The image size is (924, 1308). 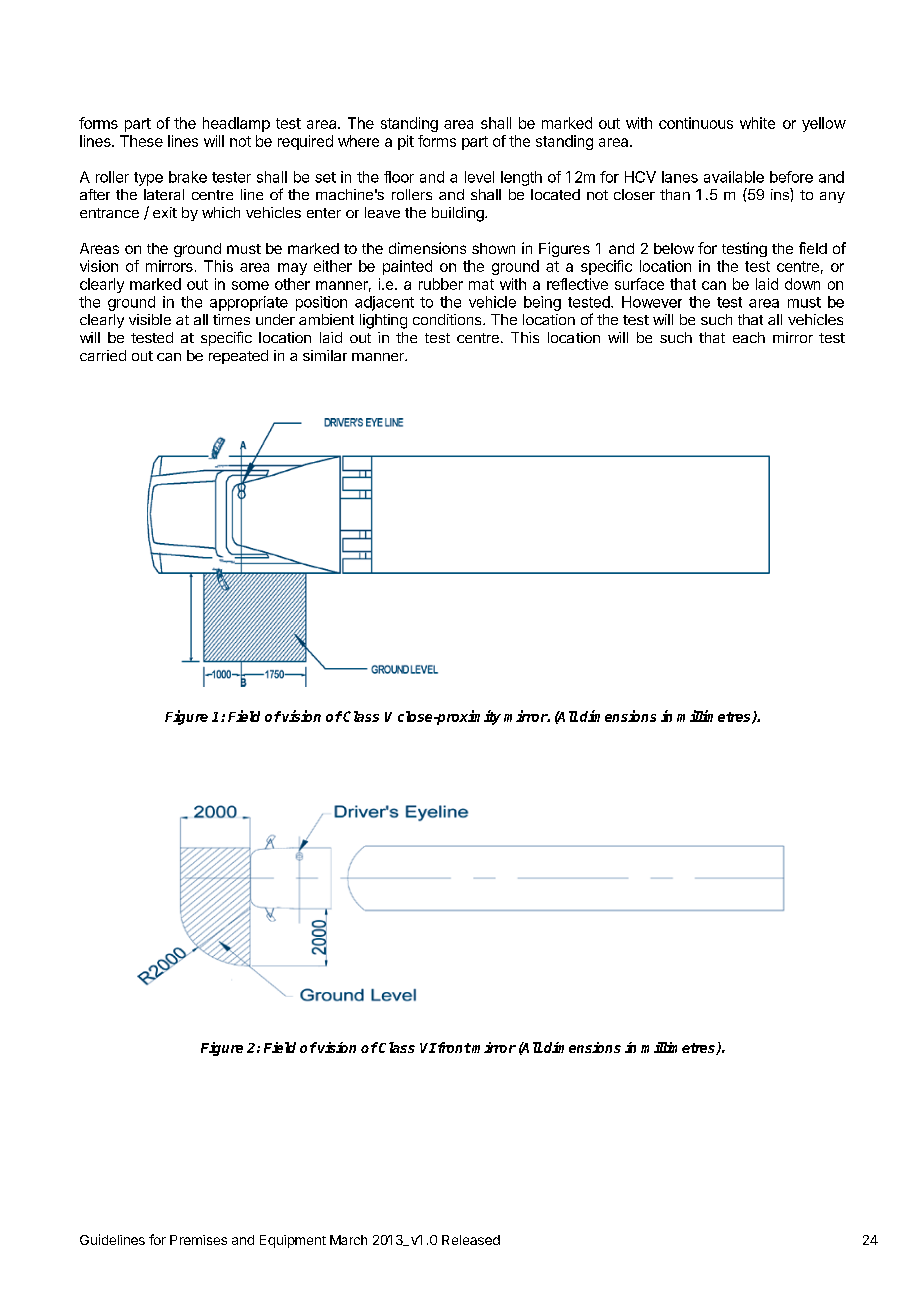 I want to click on repeated, so click(x=238, y=357).
